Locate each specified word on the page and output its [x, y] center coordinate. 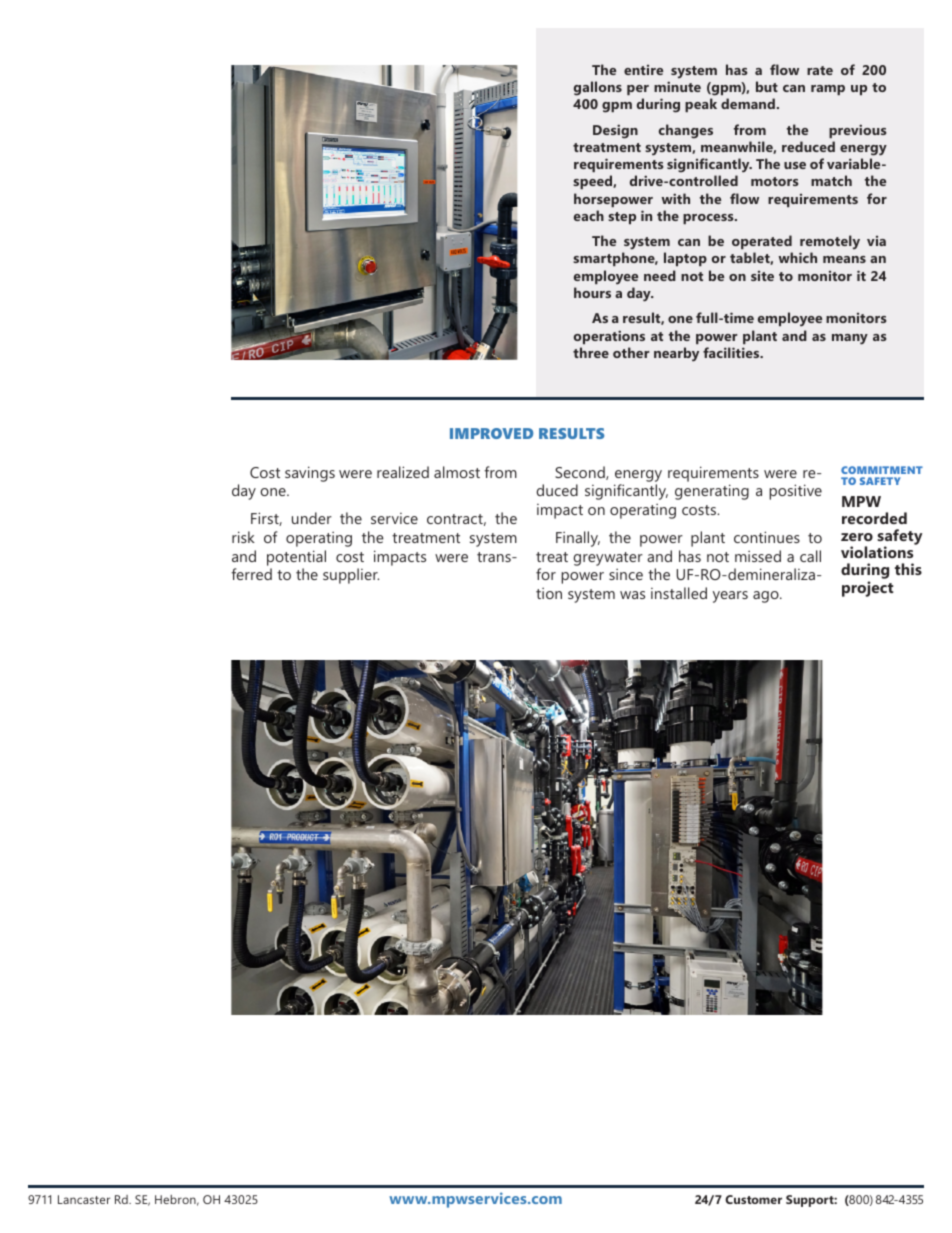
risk [243, 537]
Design [615, 131]
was [632, 595]
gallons [598, 88]
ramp [828, 90]
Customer [753, 1199]
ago [767, 597]
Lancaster [84, 1199]
